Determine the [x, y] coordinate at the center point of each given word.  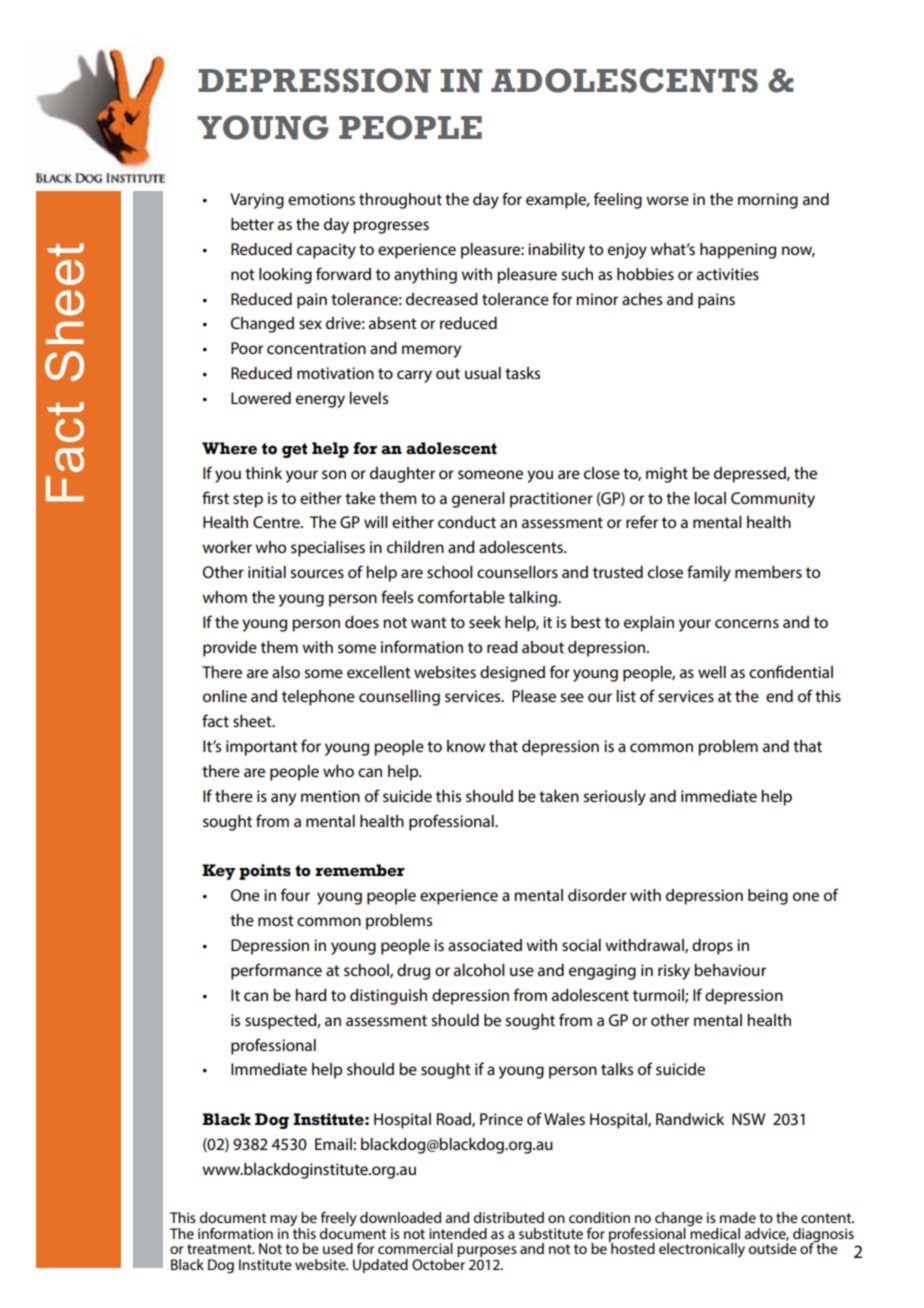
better [252, 224]
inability [556, 251]
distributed [509, 1217]
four [295, 894]
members [768, 572]
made [738, 1217]
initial [267, 572]
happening [738, 251]
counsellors [517, 572]
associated [485, 945]
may [285, 1222]
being [768, 897]
